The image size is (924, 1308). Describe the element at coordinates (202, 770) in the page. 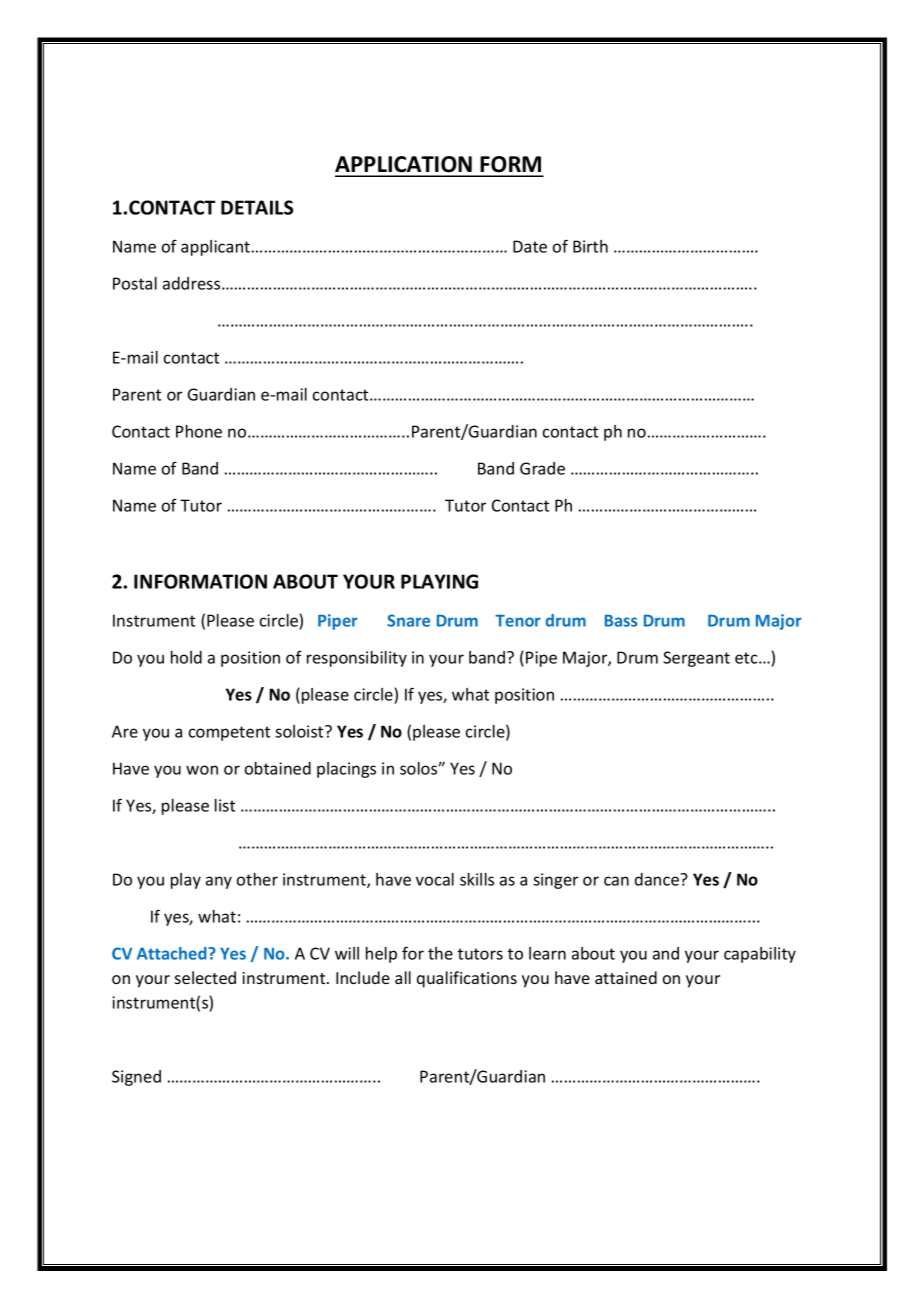

I see `won` at that location.
